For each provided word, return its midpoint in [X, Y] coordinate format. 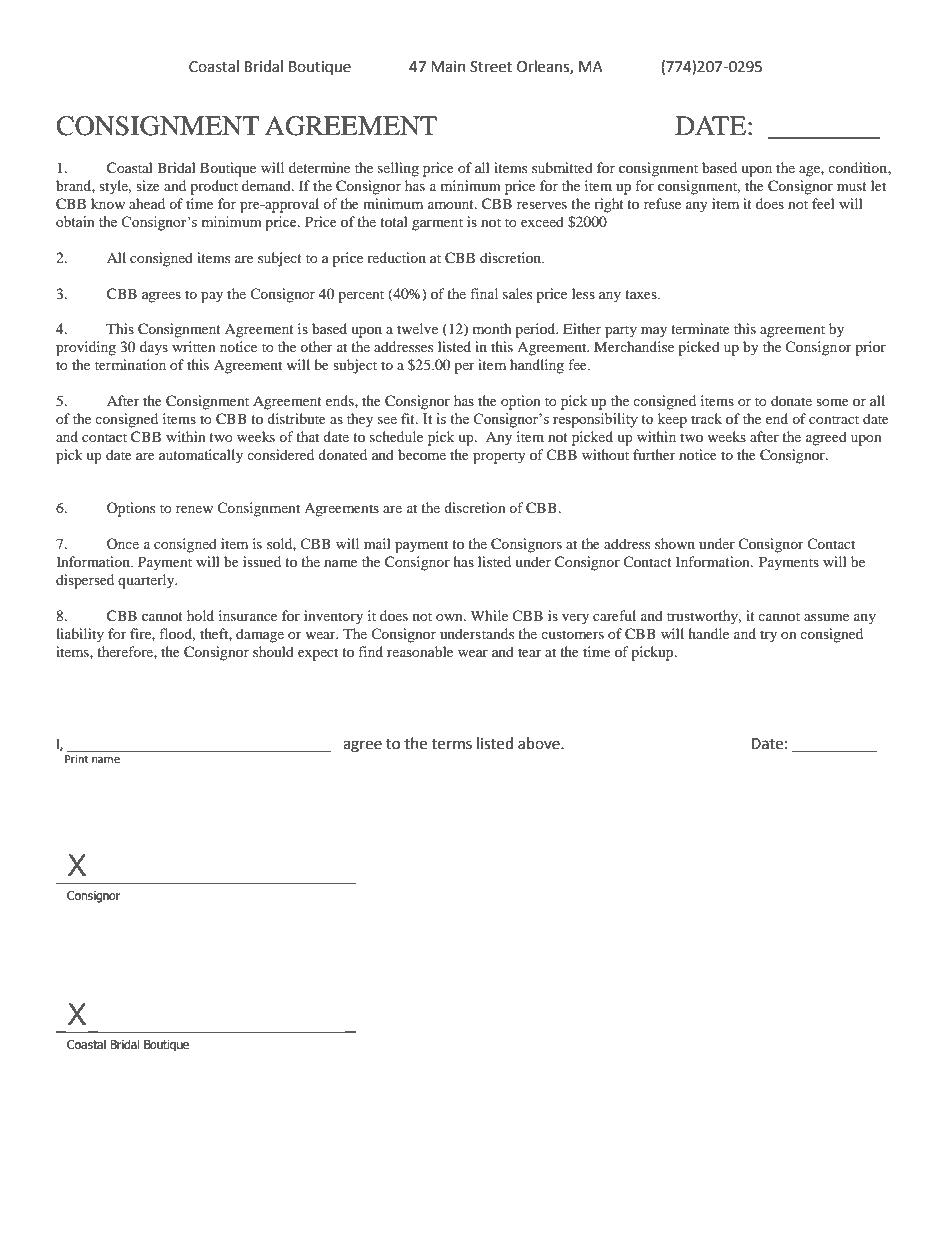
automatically [201, 456]
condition [858, 167]
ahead [147, 203]
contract [834, 419]
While [489, 615]
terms [452, 744]
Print [78, 757]
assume [826, 617]
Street [491, 67]
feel [823, 203]
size [148, 185]
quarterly [147, 581]
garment [437, 224]
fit [409, 418]
